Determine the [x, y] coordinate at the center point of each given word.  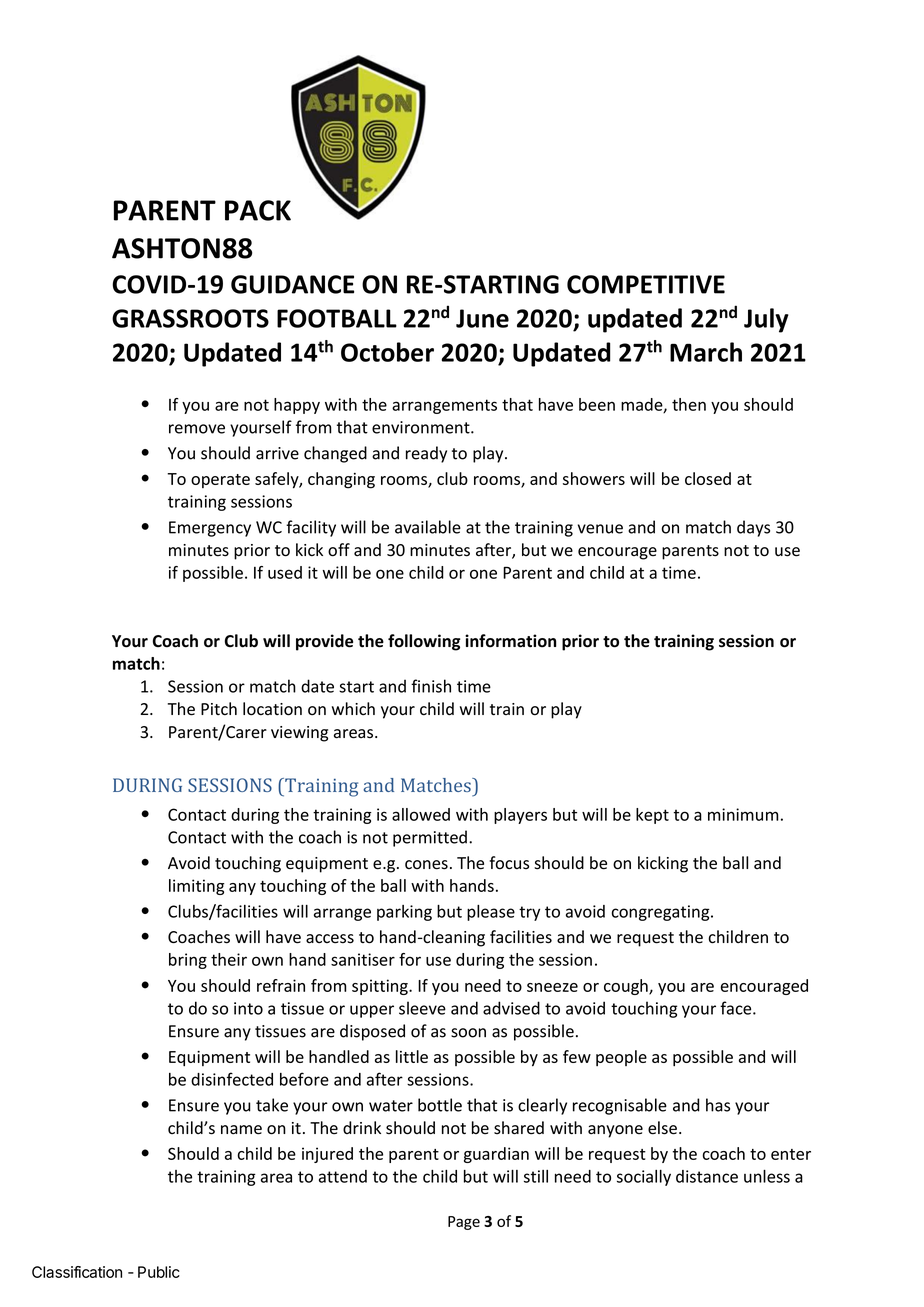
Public [159, 1272]
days [753, 528]
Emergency [210, 529]
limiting [196, 887]
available [428, 527]
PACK [258, 210]
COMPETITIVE [646, 284]
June [482, 318]
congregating [661, 913]
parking [404, 913]
